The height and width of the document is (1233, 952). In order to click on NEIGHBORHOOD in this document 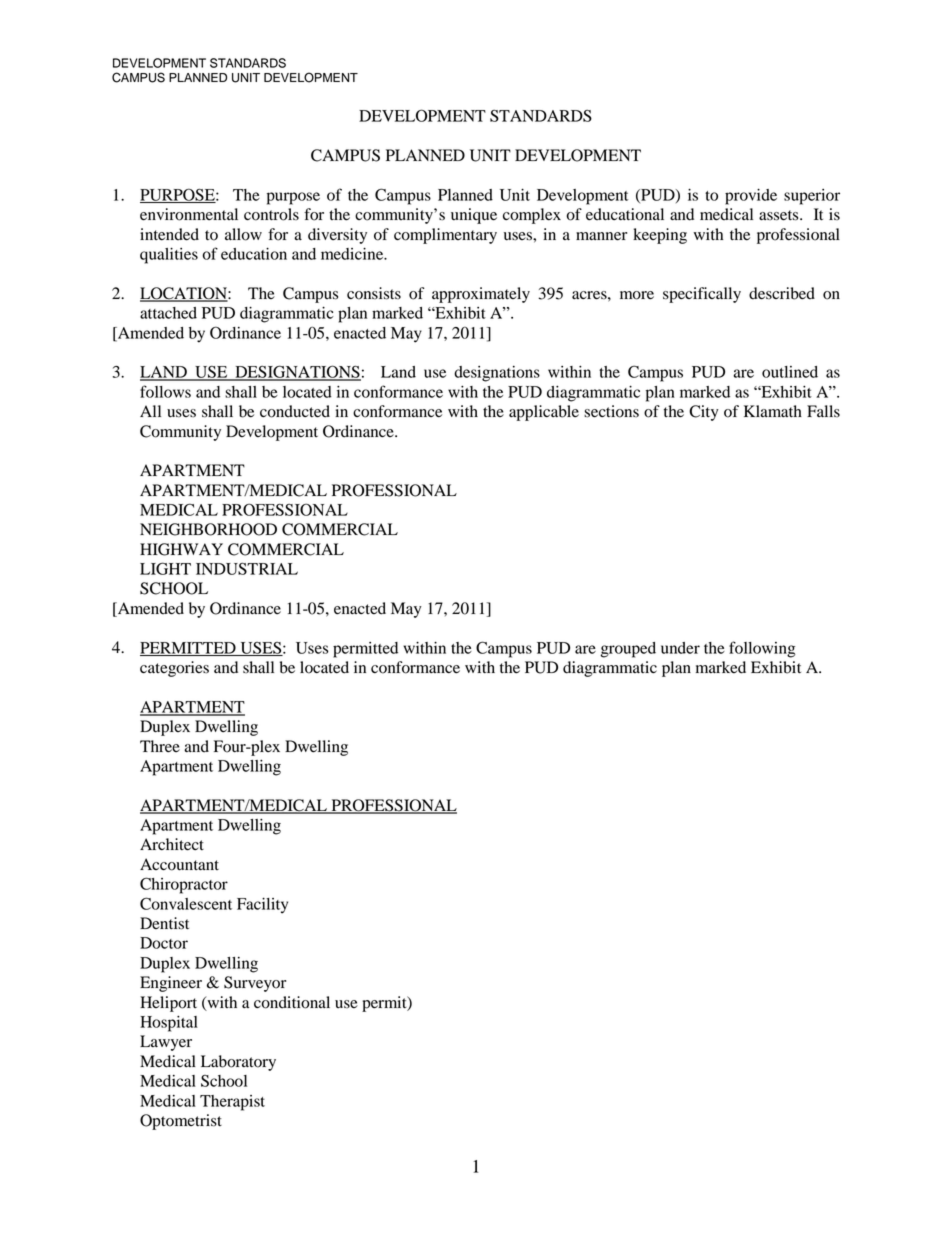, I will do `click(208, 529)`.
